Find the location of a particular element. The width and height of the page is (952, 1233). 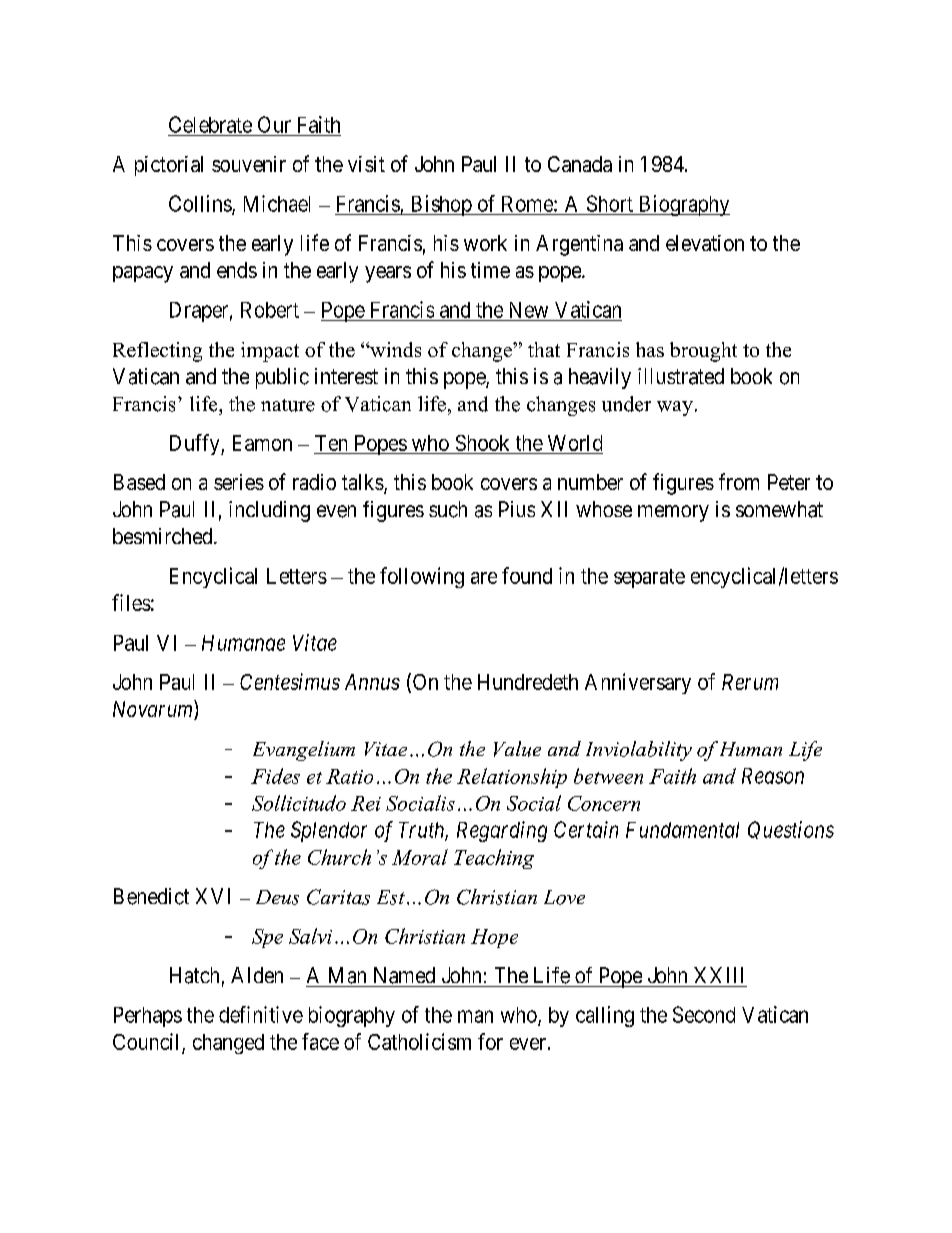

way is located at coordinates (675, 408).
